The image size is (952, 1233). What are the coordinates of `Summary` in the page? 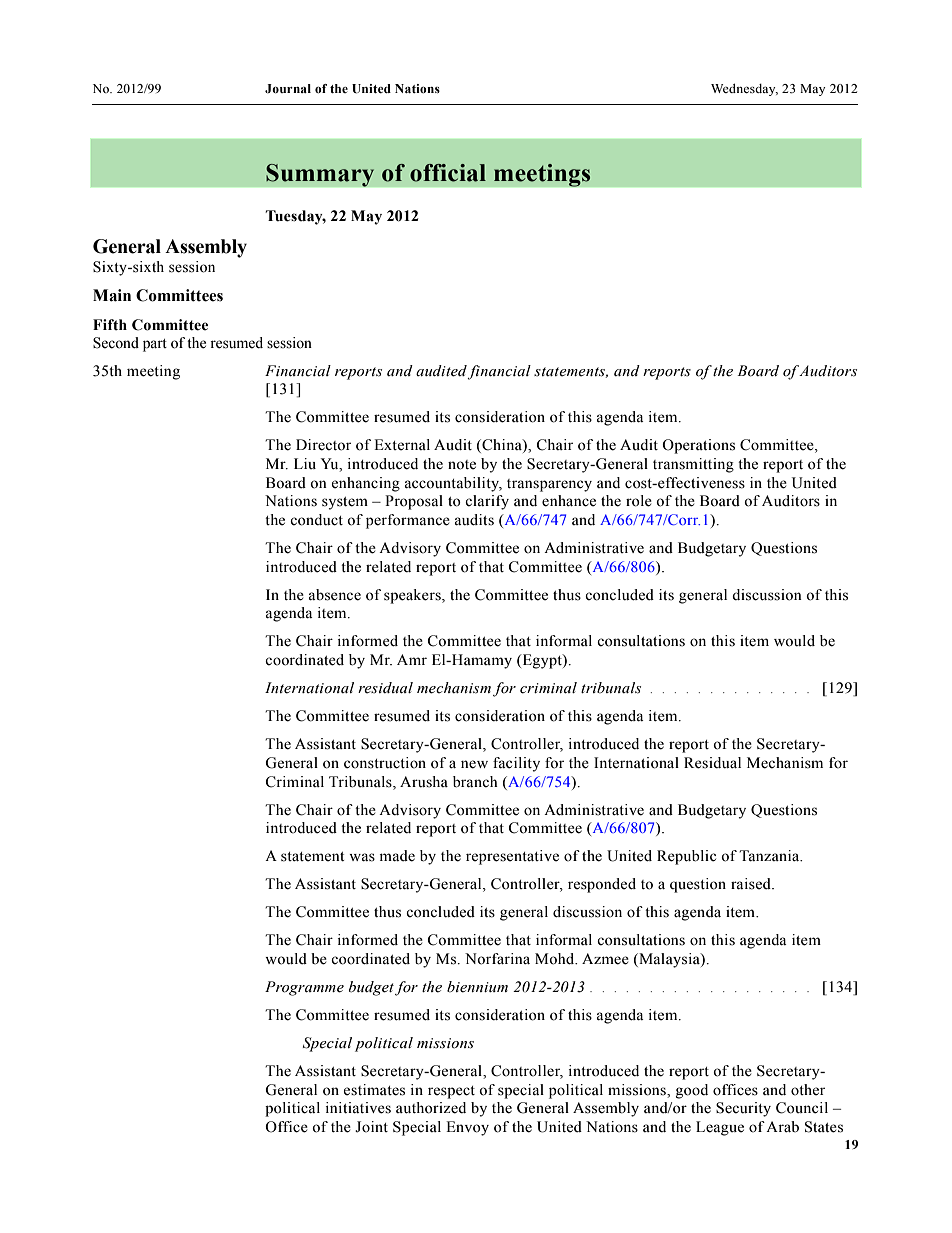 It's located at (320, 175).
